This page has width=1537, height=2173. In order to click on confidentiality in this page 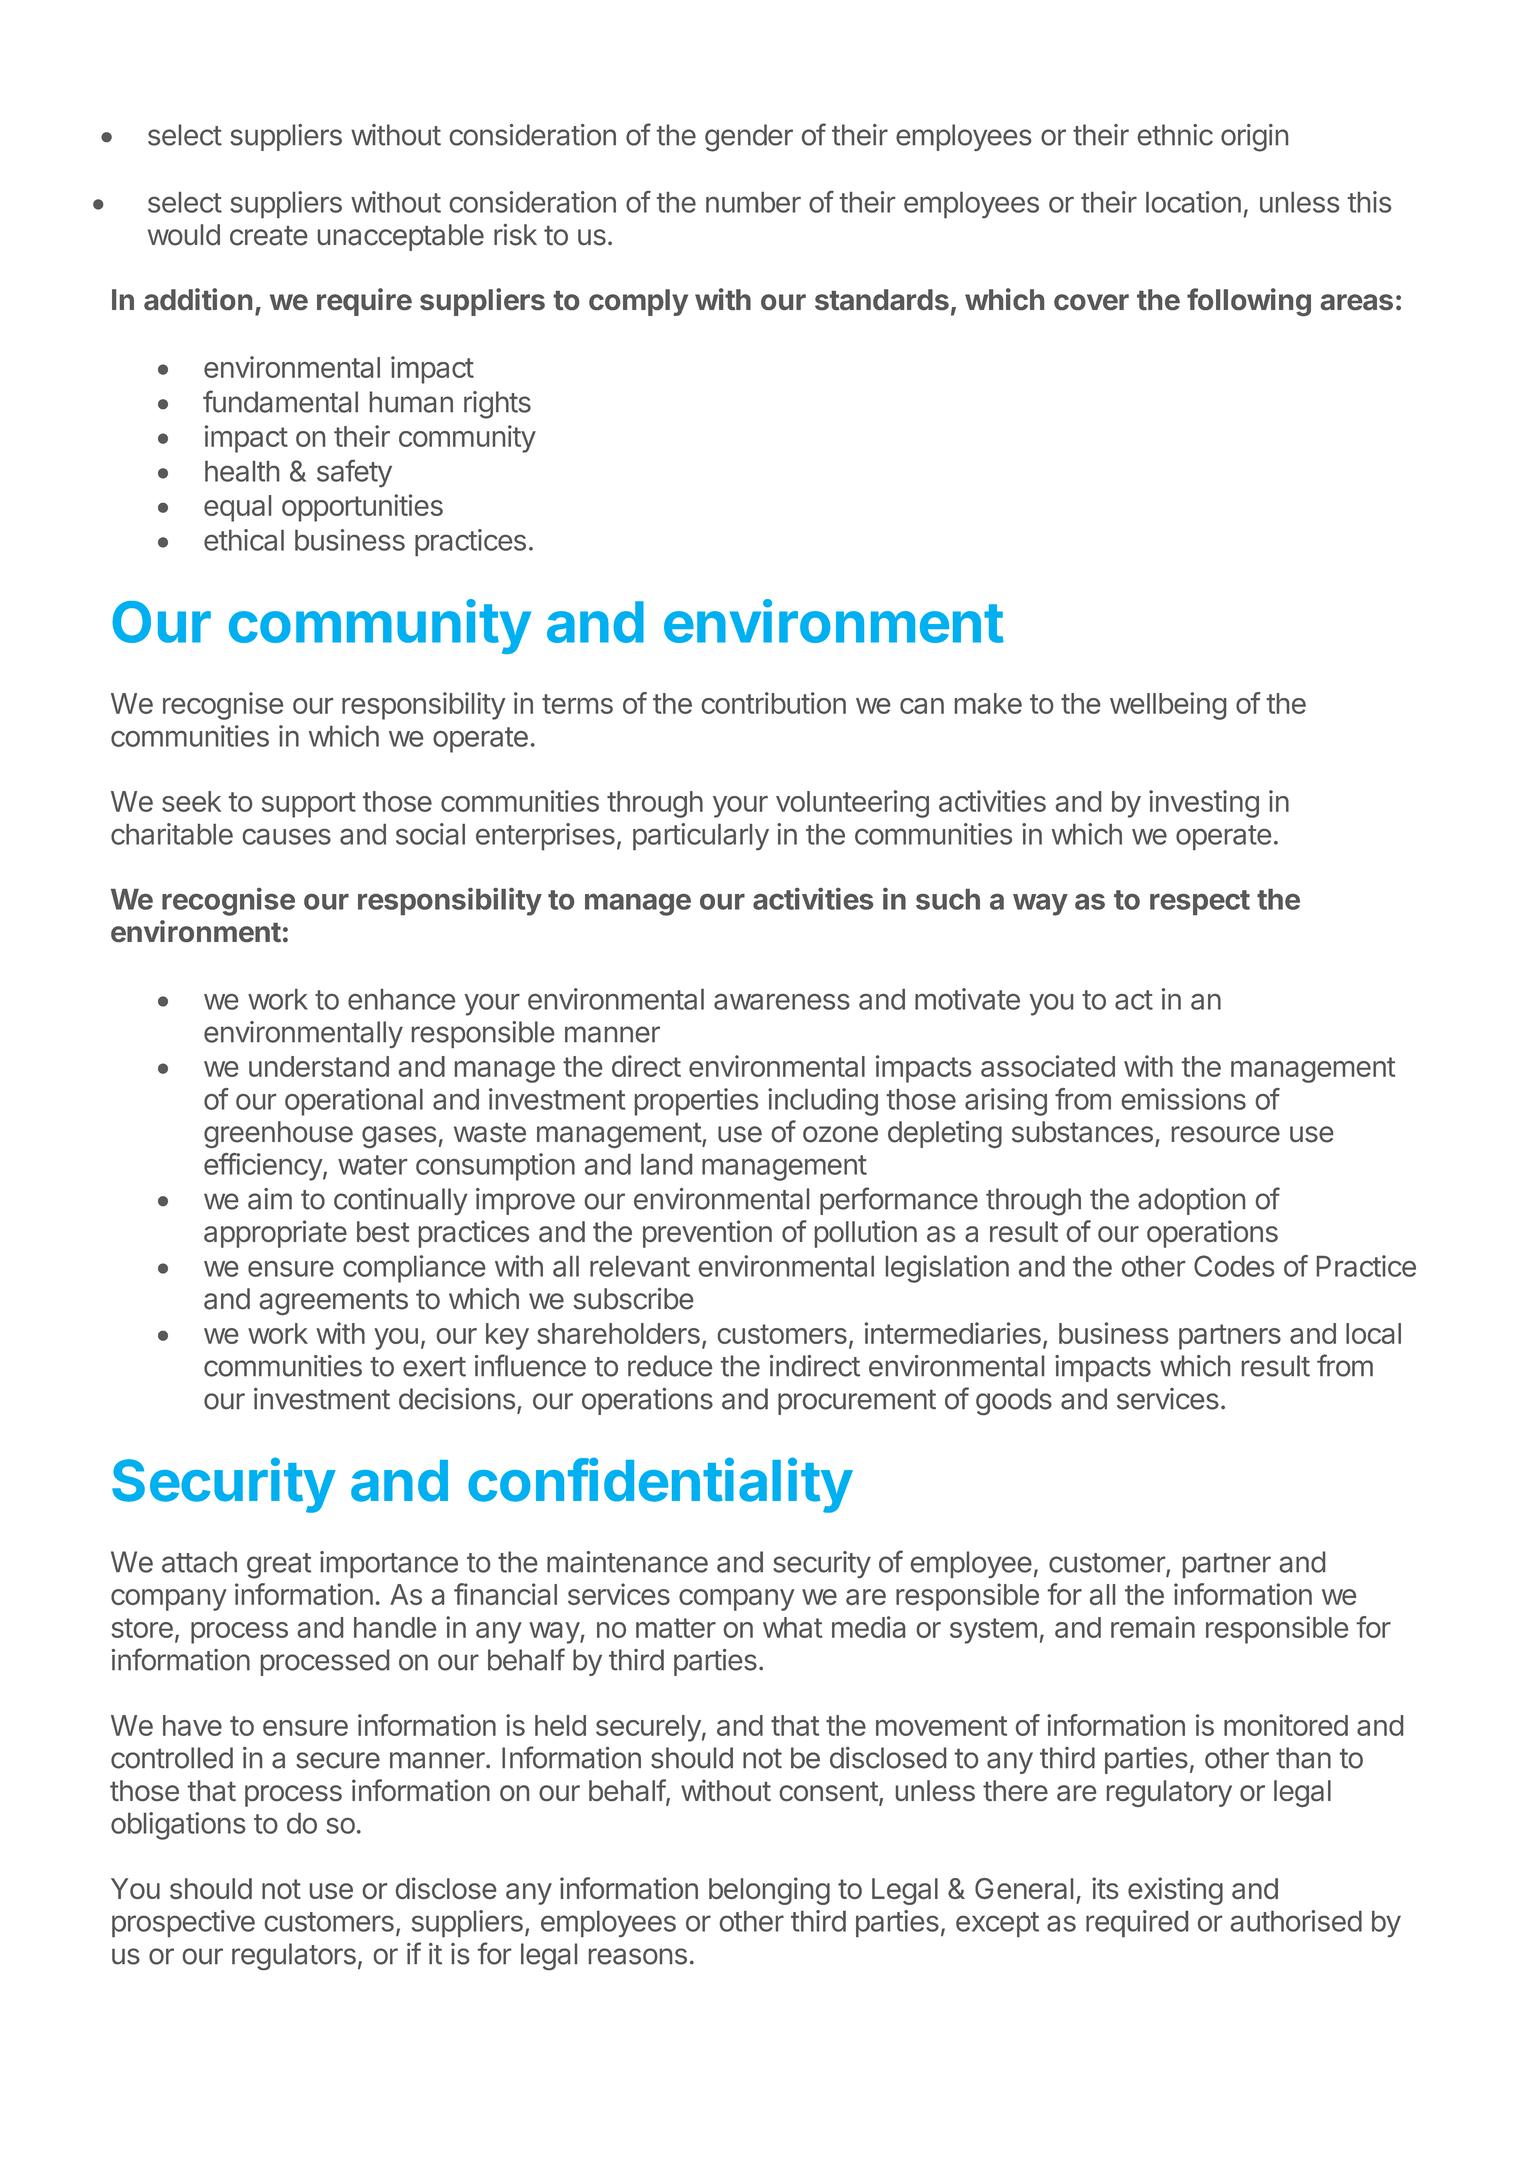, I will do `click(660, 1485)`.
